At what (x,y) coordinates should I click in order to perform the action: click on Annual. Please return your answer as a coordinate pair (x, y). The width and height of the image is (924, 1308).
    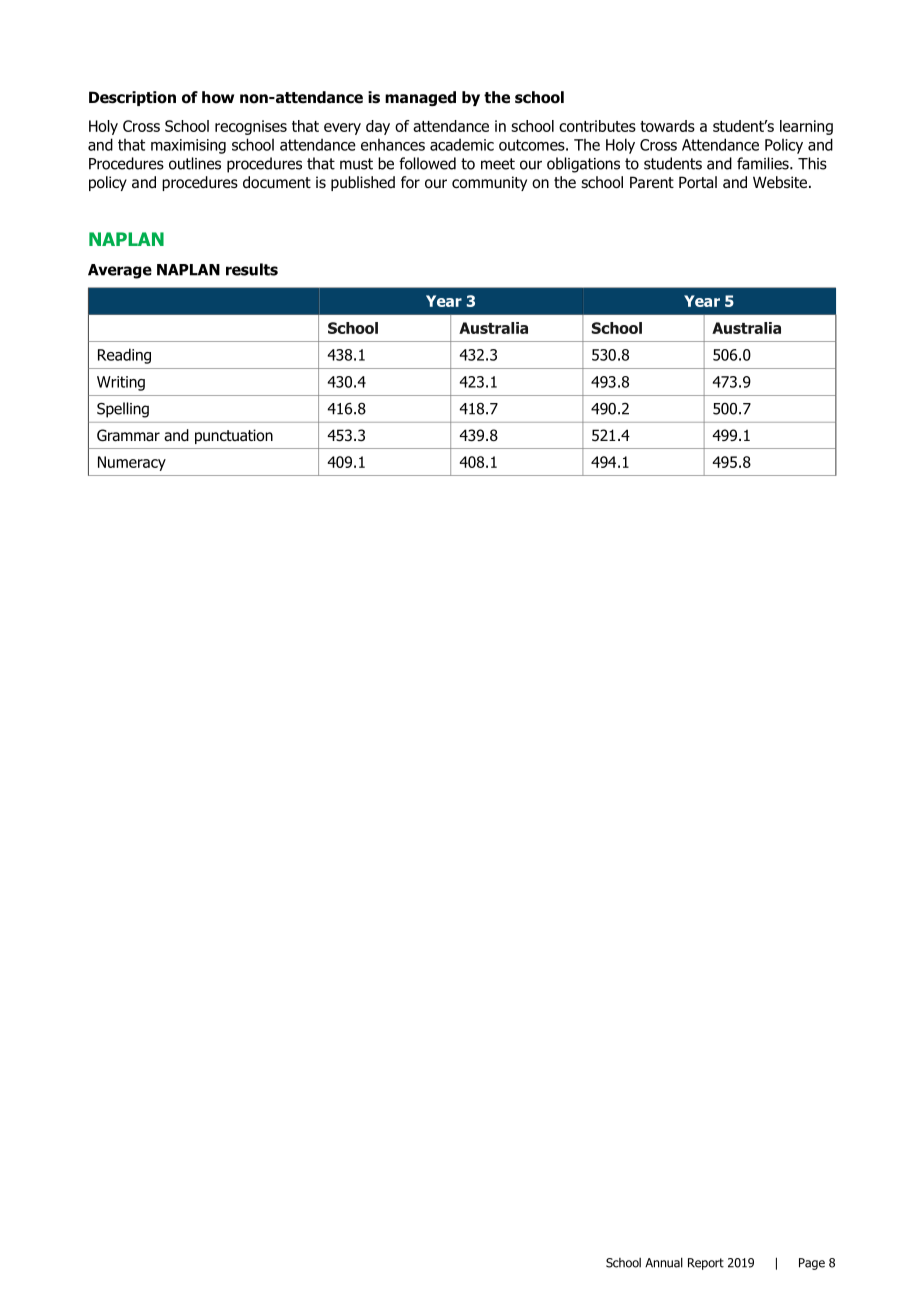
    Looking at the image, I should click on (664, 1262).
